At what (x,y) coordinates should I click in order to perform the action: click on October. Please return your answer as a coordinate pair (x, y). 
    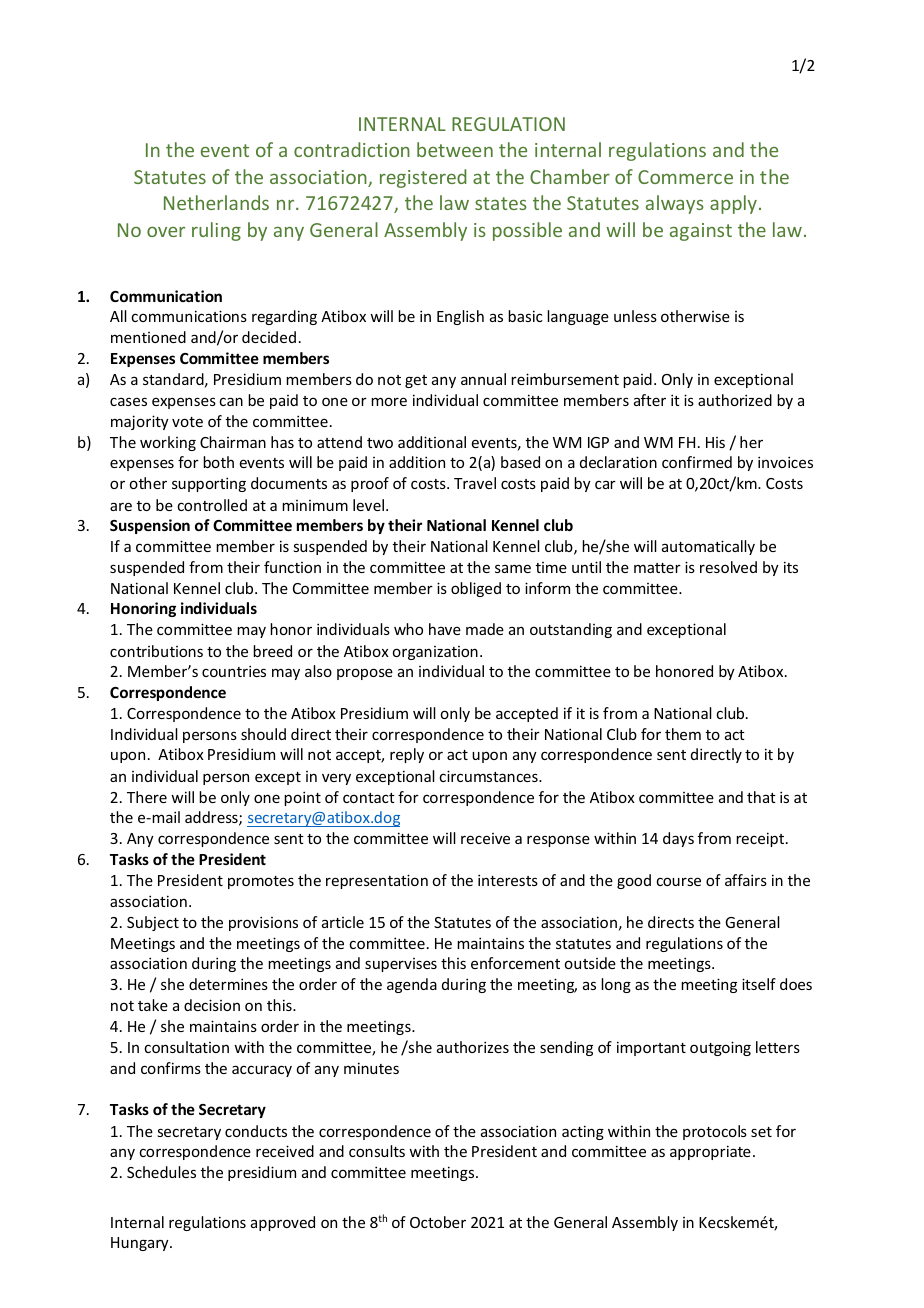
    Looking at the image, I should click on (438, 1222).
